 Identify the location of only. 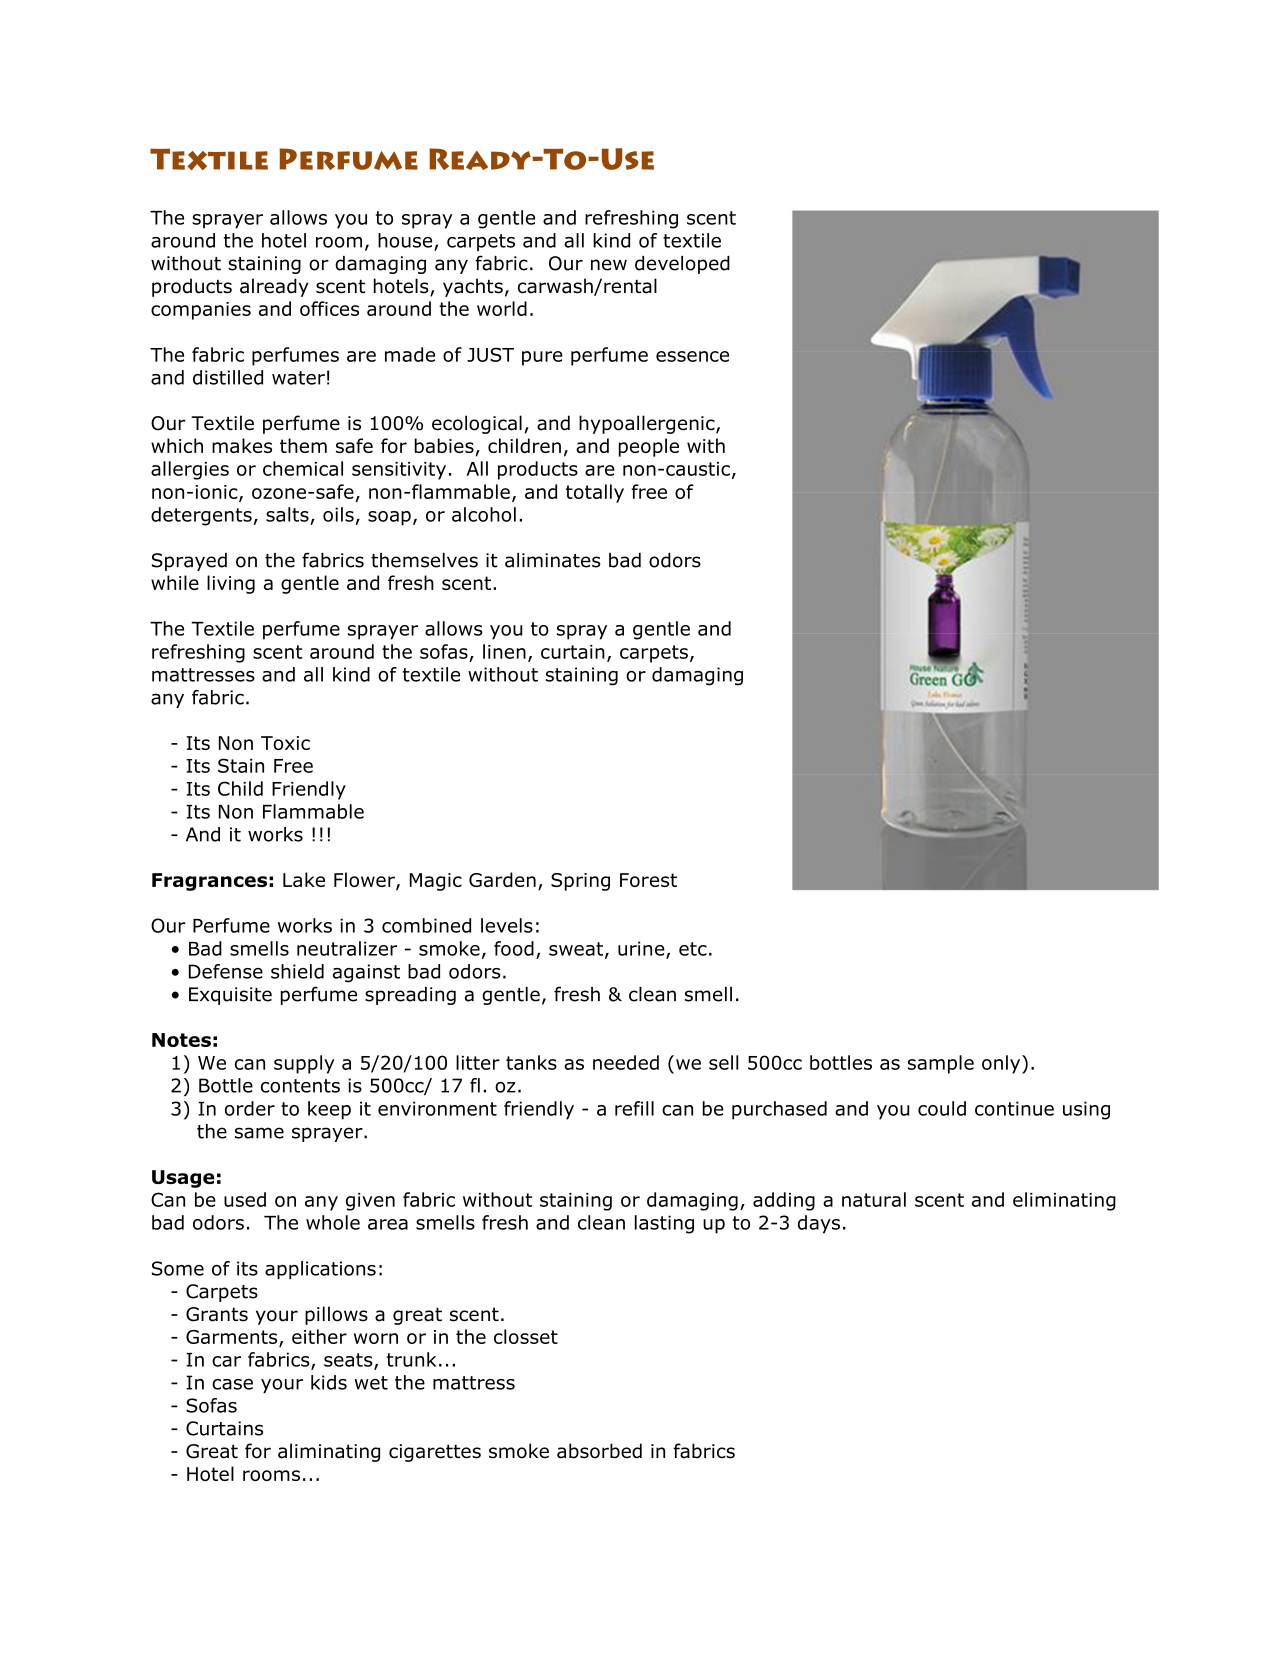
(1002, 1064).
